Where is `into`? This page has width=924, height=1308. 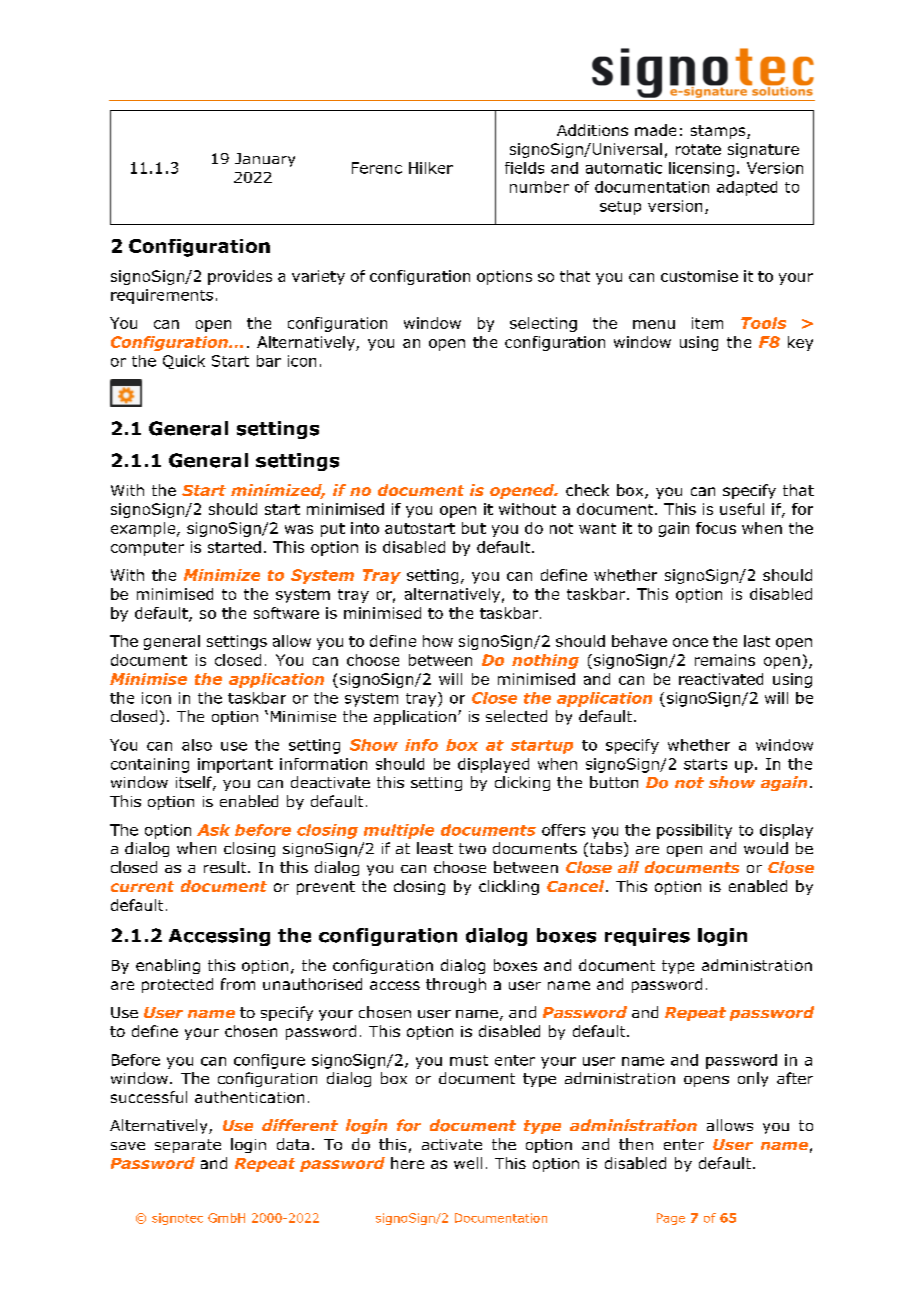 into is located at coordinates (365, 528).
